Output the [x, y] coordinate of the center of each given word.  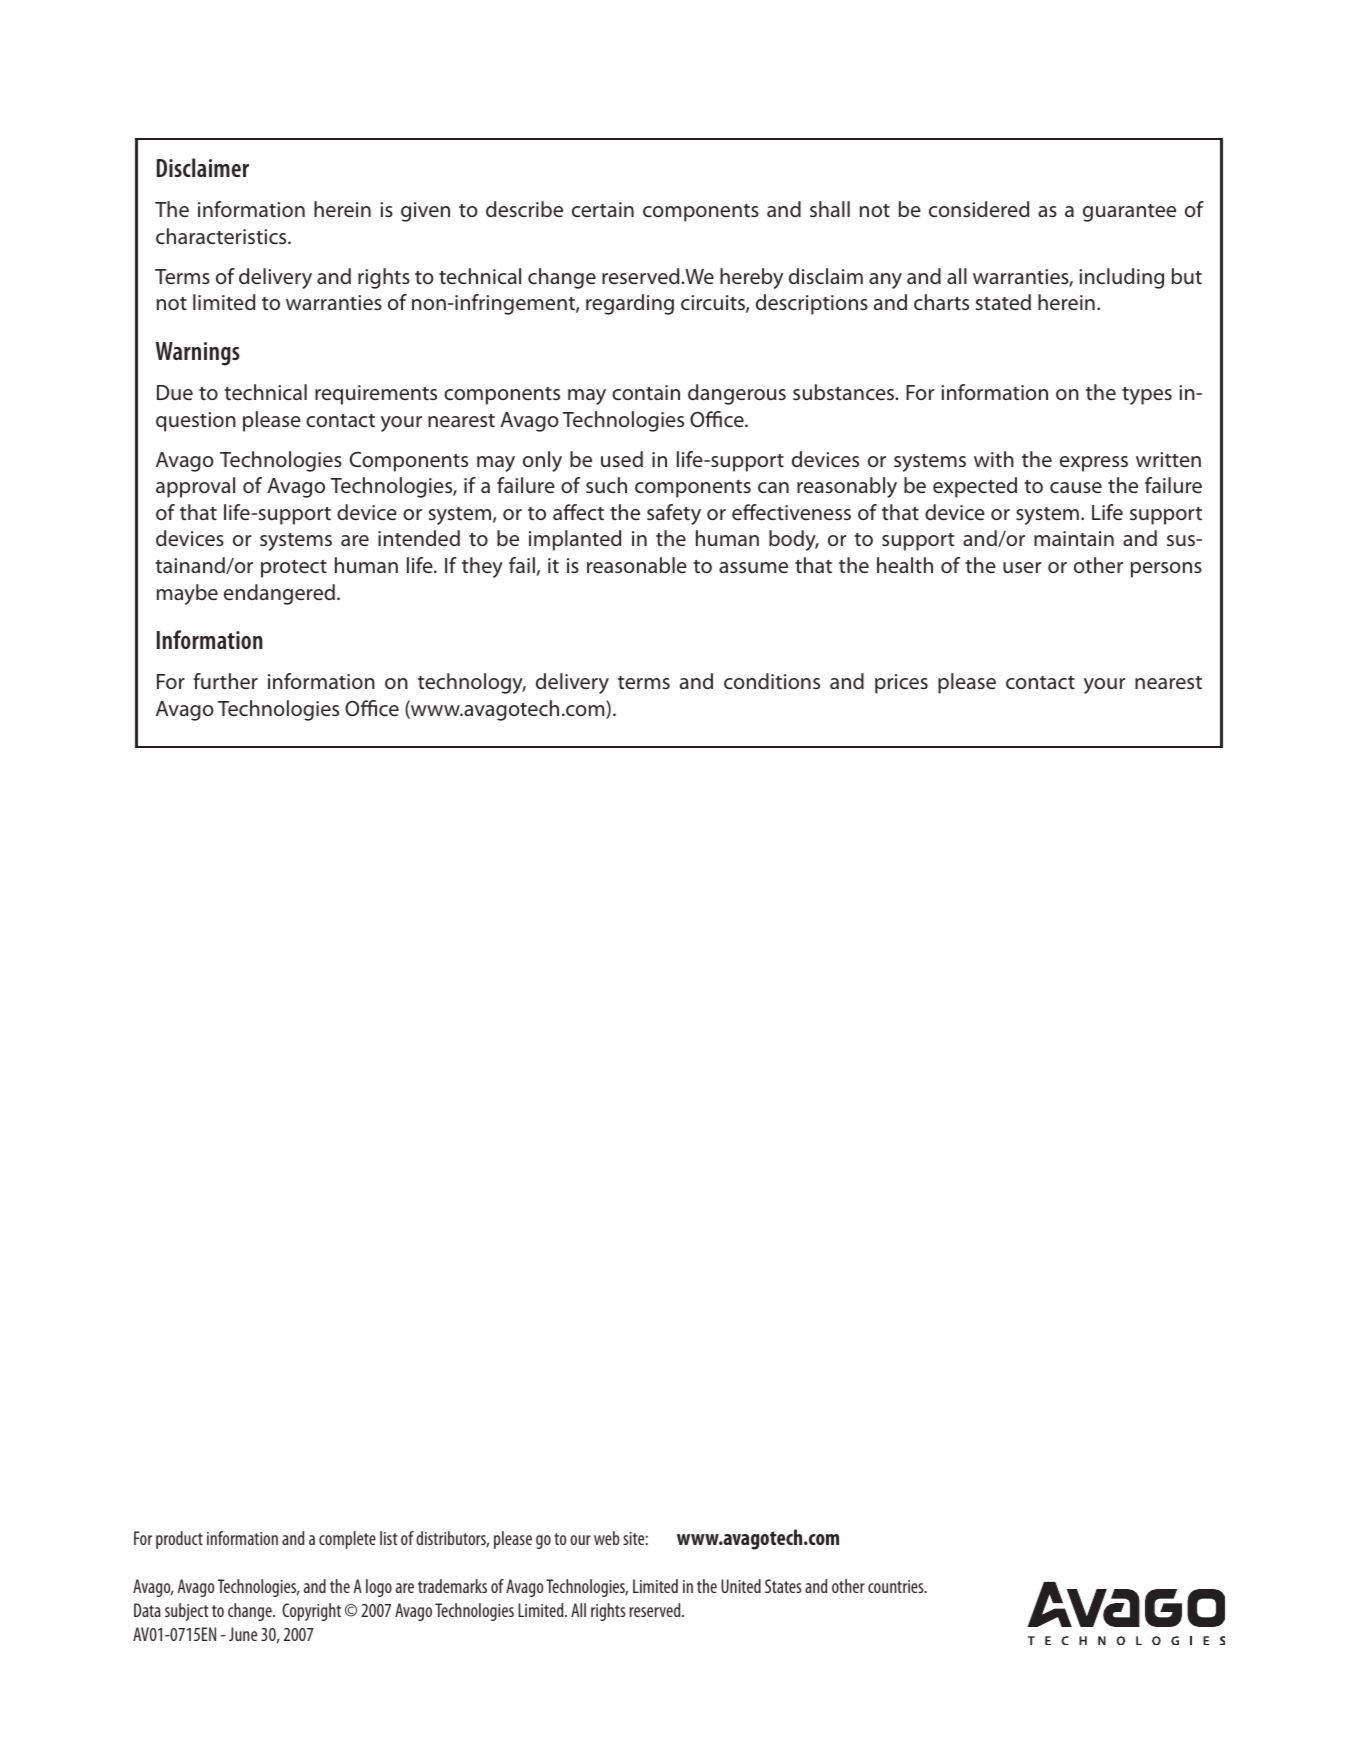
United [741, 1586]
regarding [630, 304]
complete [347, 1540]
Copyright [311, 1612]
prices [901, 684]
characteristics [222, 236]
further [225, 681]
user [1022, 567]
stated [1003, 302]
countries [897, 1586]
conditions [772, 681]
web [607, 1538]
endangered [279, 594]
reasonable [637, 565]
